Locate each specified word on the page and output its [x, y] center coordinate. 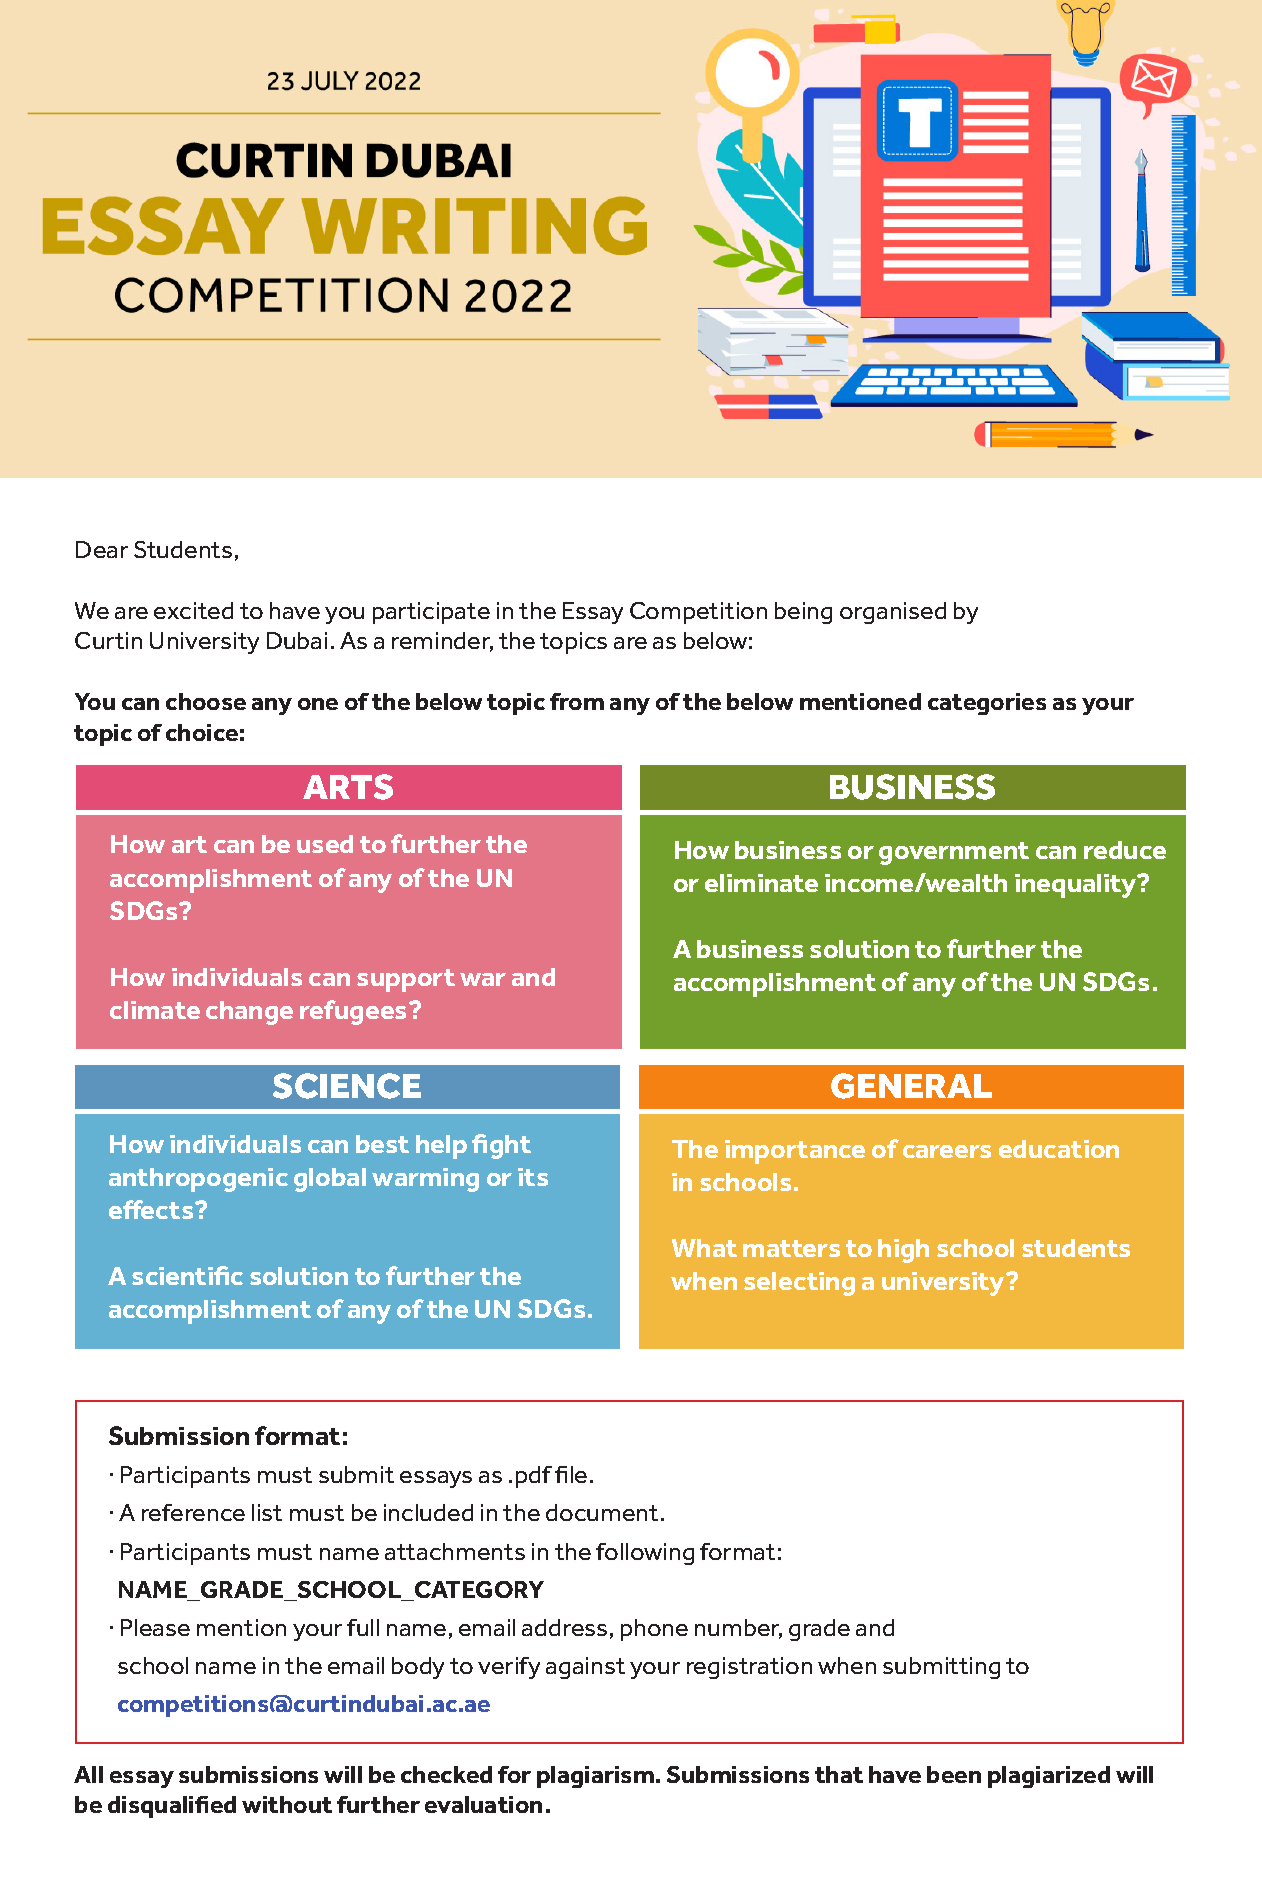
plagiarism [595, 1777]
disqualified [172, 1807]
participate [431, 613]
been [954, 1774]
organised [893, 613]
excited [193, 610]
